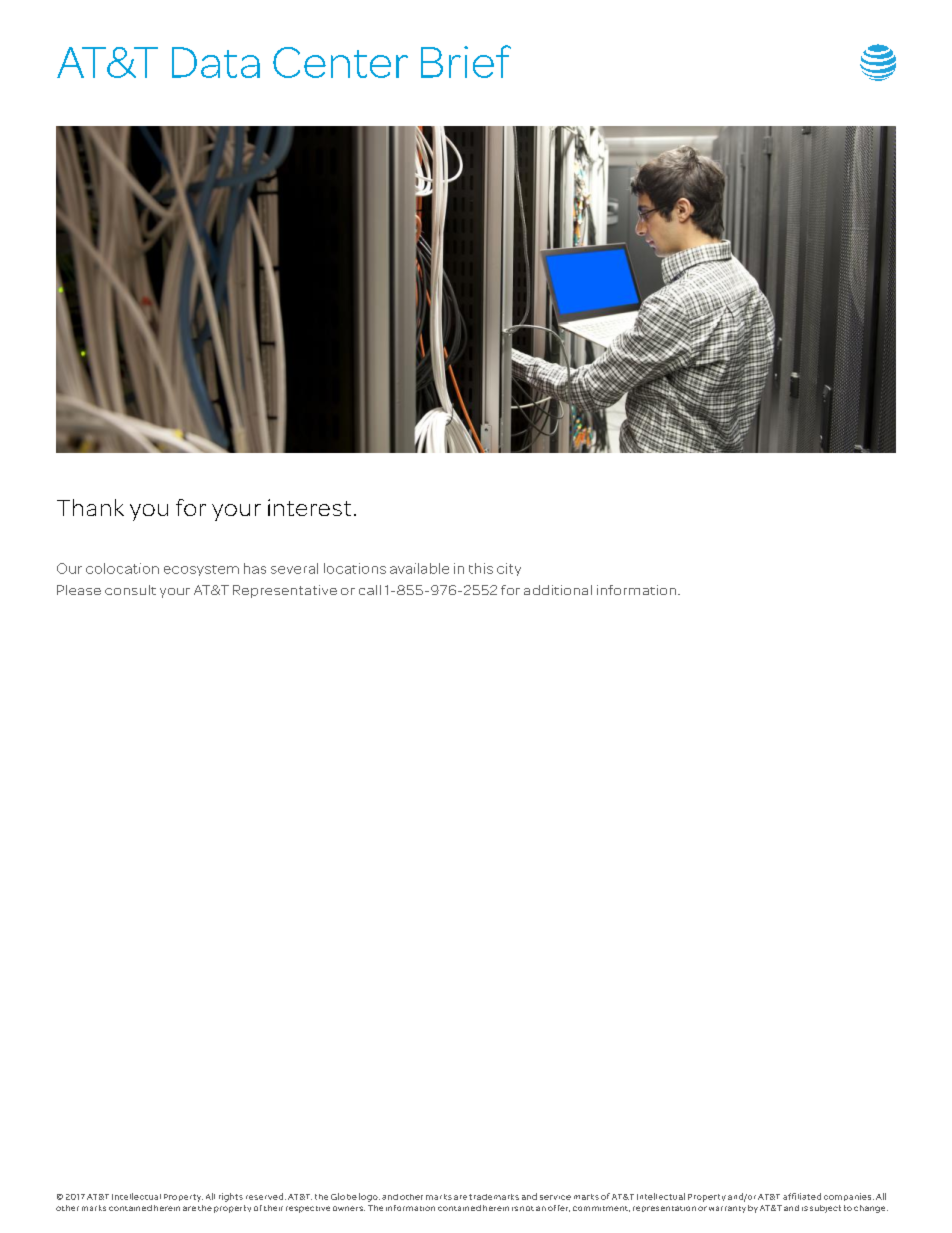  I want to click on Center, so click(340, 62).
